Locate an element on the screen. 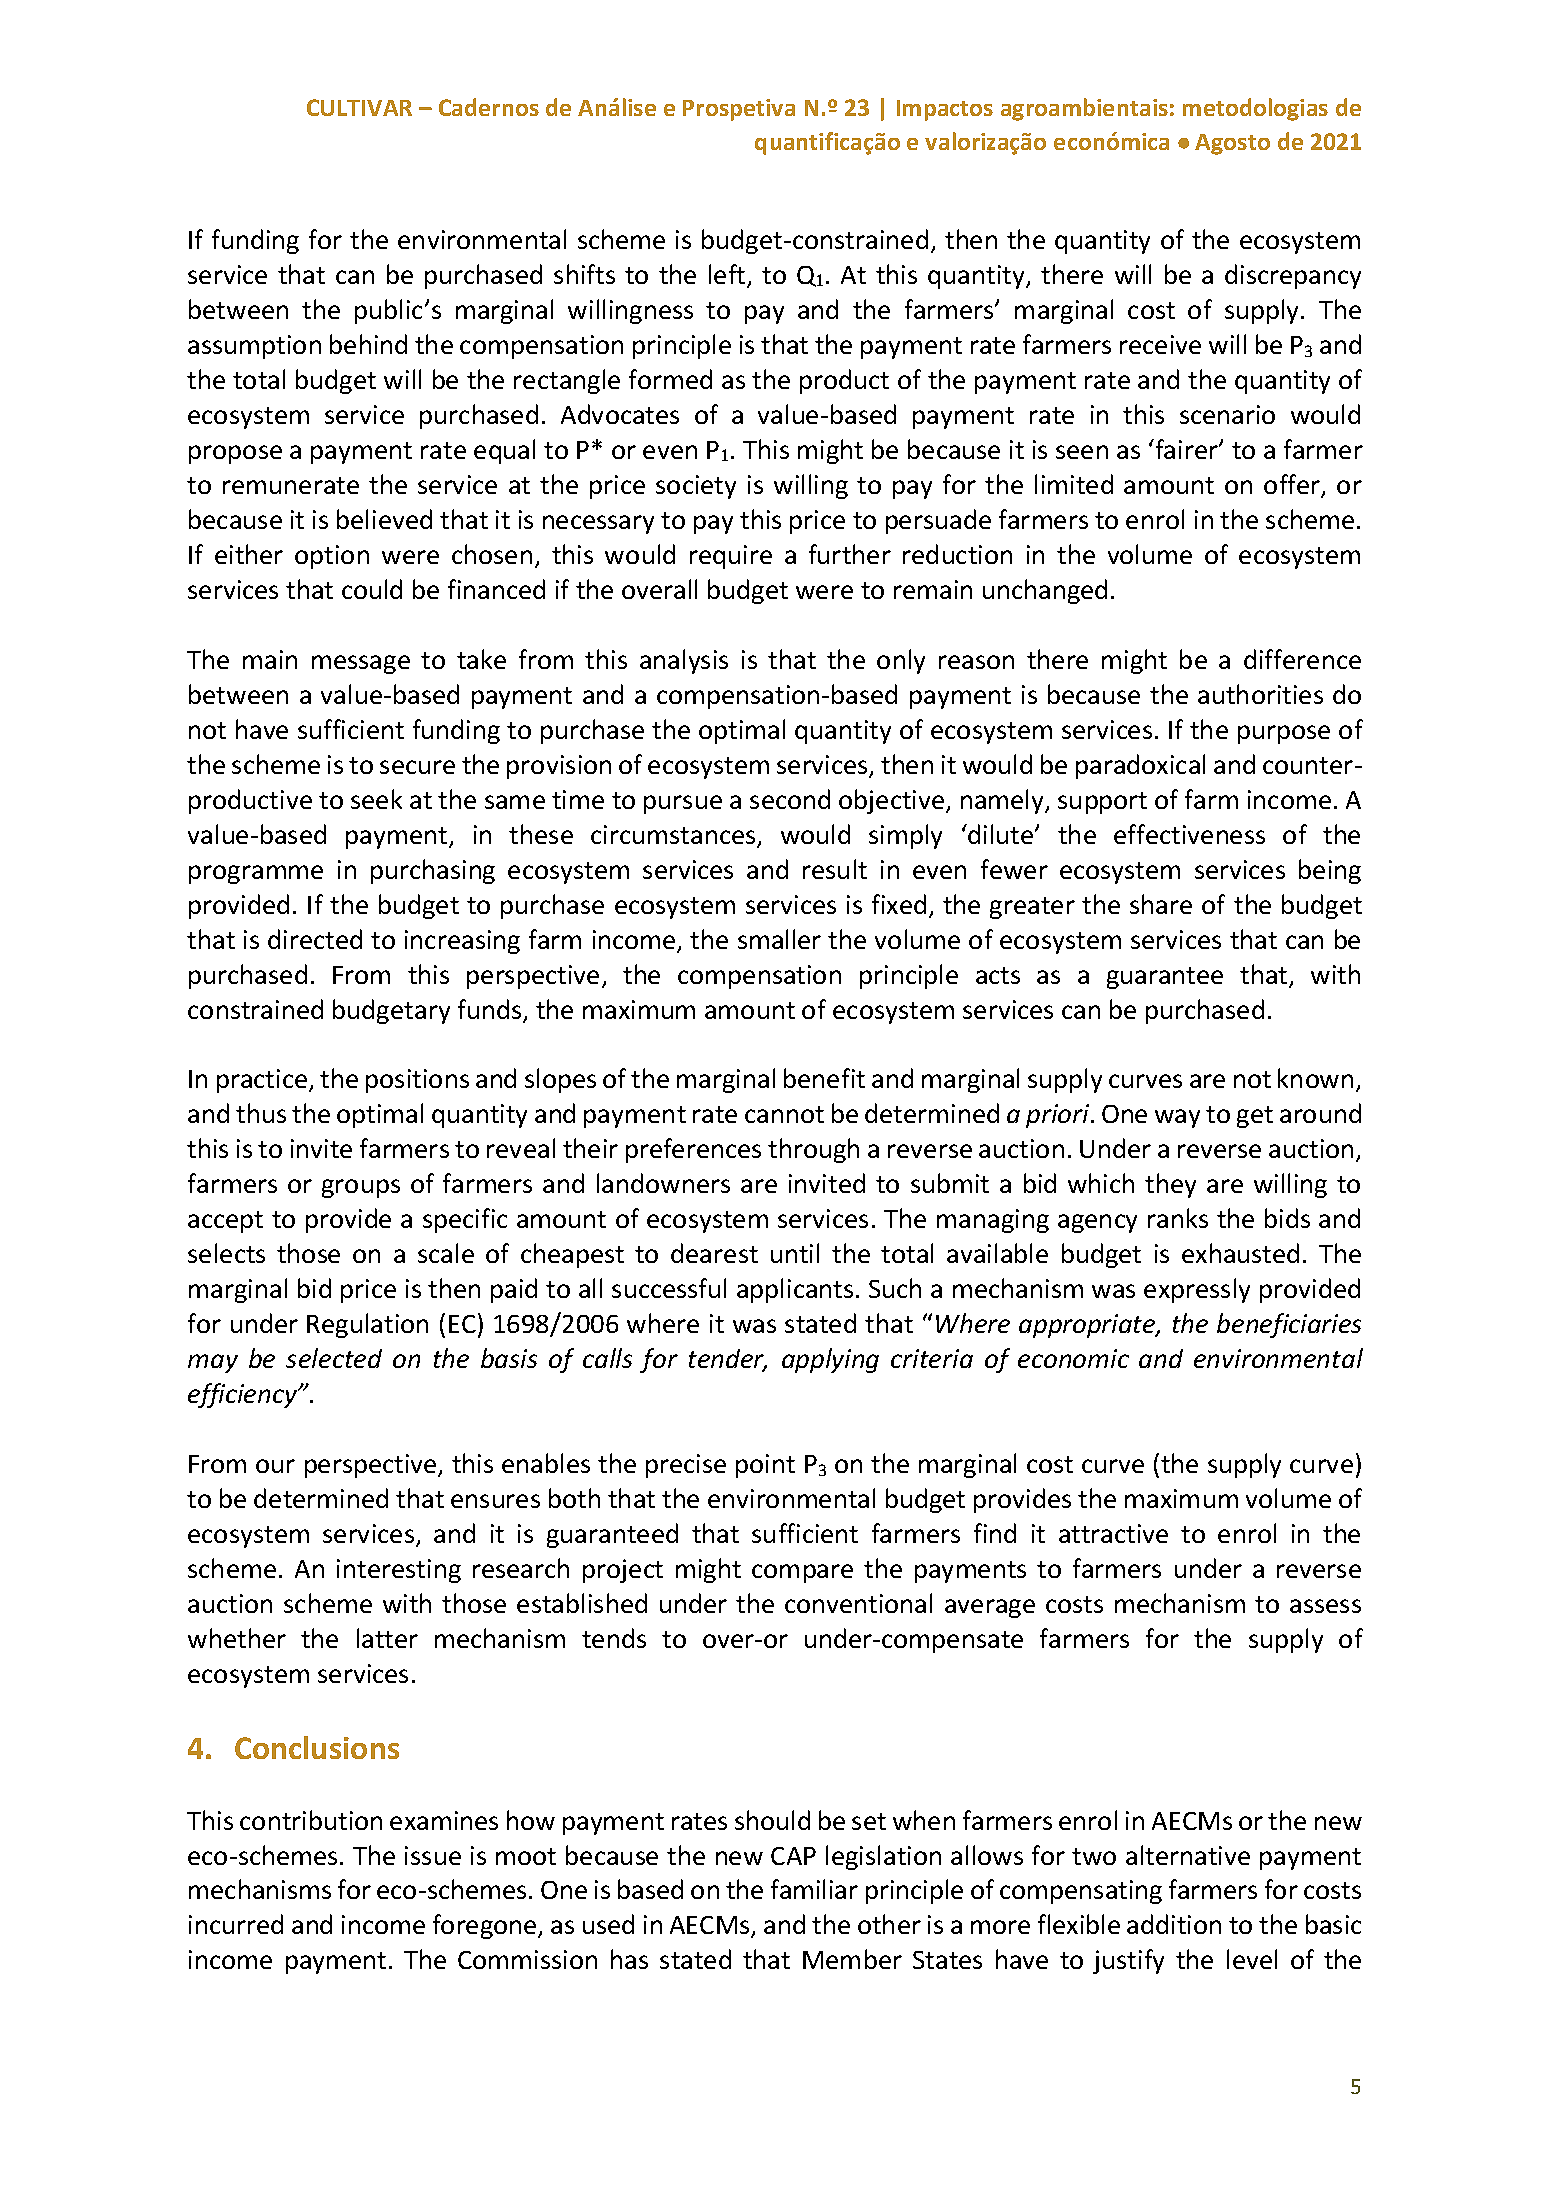 The width and height of the screenshot is (1550, 2193). left is located at coordinates (728, 275).
